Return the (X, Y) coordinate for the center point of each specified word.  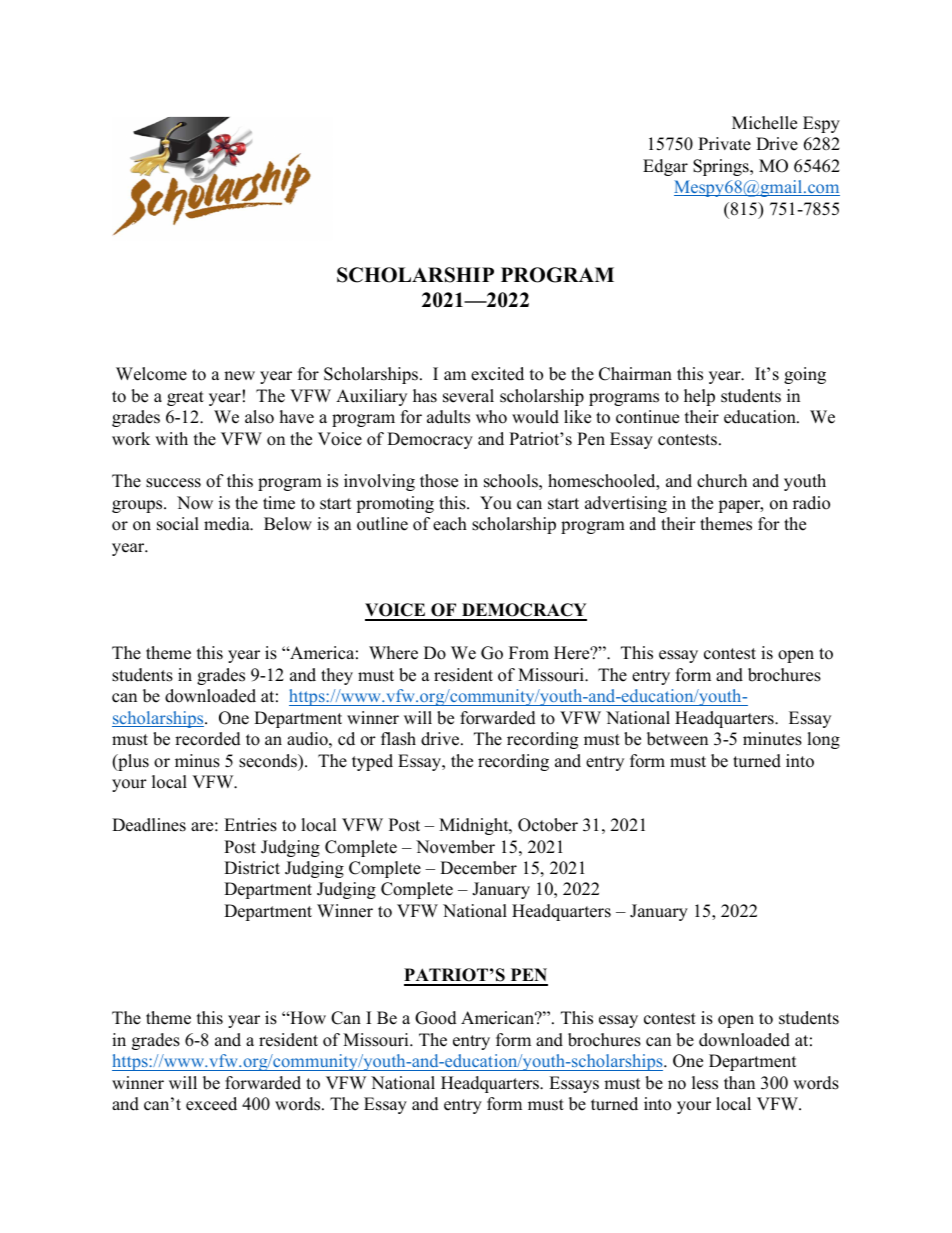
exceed (211, 1104)
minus (197, 761)
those (439, 481)
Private (724, 144)
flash (398, 739)
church (722, 481)
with (171, 438)
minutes (772, 739)
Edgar (665, 167)
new (239, 376)
